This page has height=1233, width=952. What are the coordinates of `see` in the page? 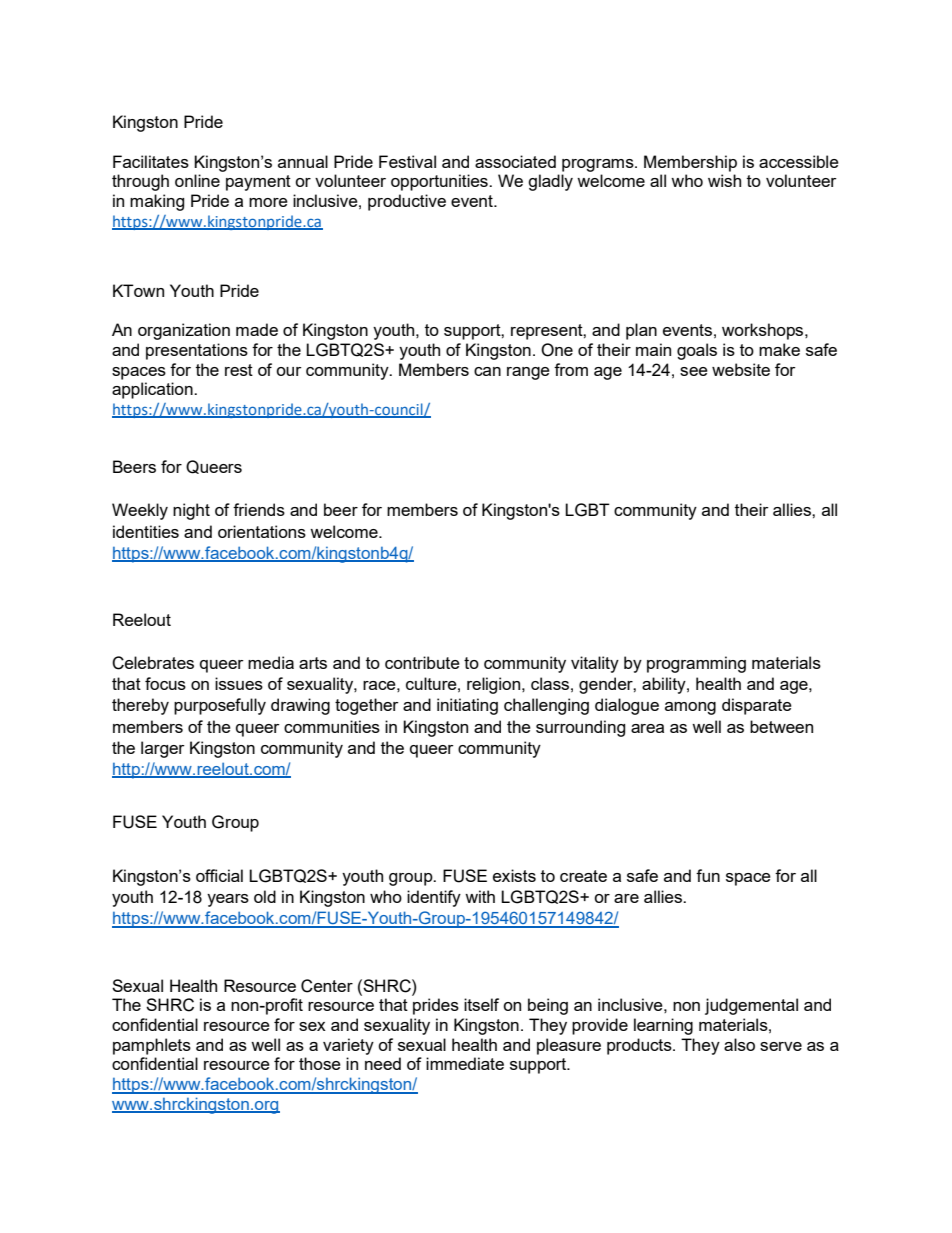 It's located at (694, 371).
